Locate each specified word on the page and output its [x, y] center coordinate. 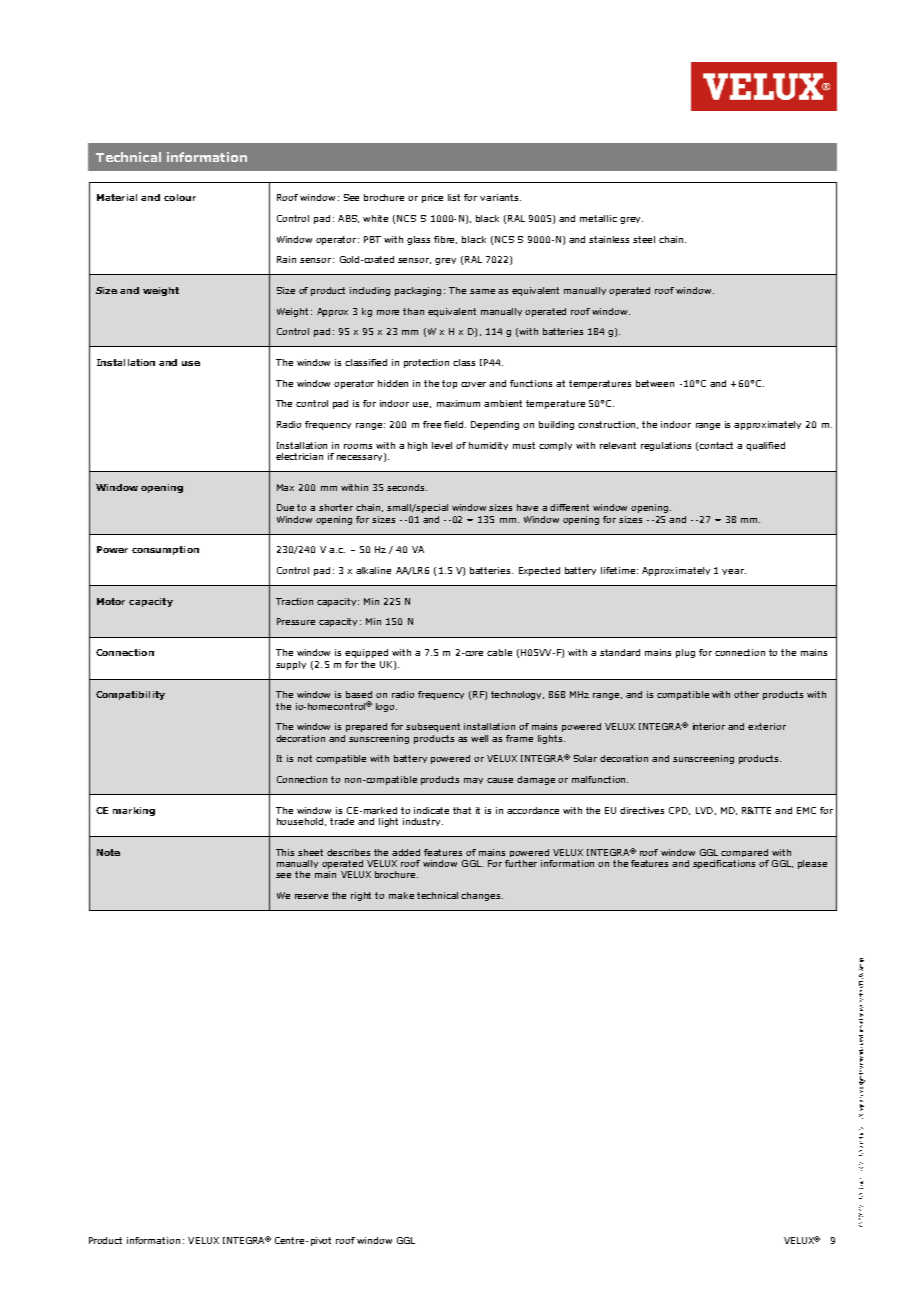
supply [291, 665]
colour [180, 197]
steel [644, 239]
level [442, 445]
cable [499, 652]
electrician [299, 456]
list [454, 197]
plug [685, 653]
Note [108, 852]
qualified [765, 446]
